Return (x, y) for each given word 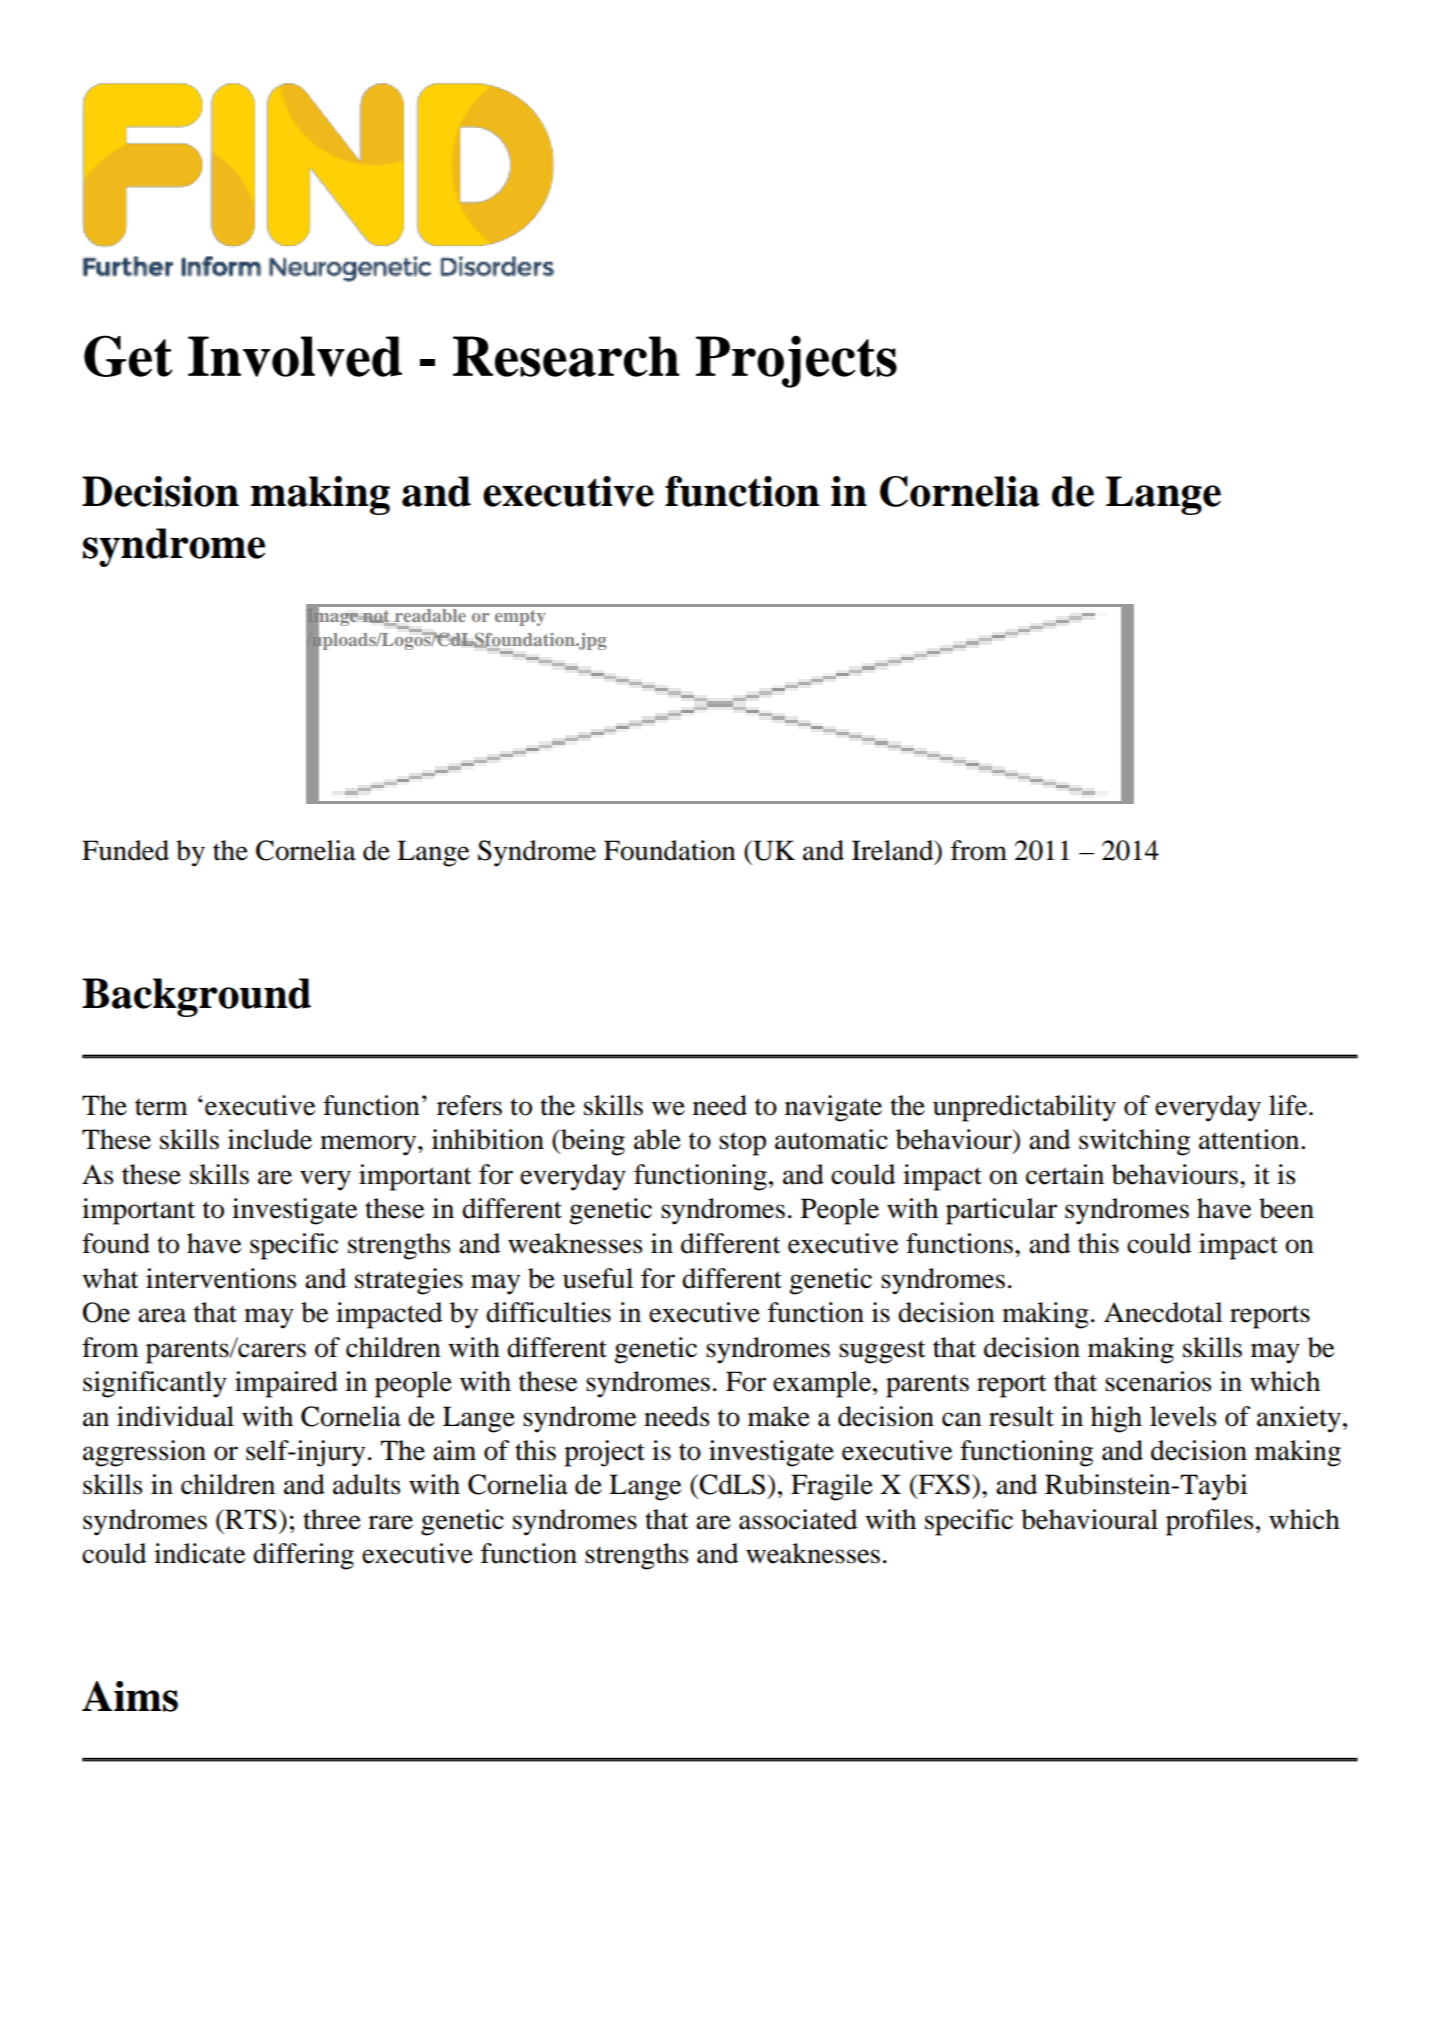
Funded (125, 850)
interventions (221, 1278)
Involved (295, 356)
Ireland (894, 850)
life (1289, 1105)
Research (566, 356)
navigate (833, 1108)
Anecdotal (1163, 1312)
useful (598, 1278)
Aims (130, 1696)
